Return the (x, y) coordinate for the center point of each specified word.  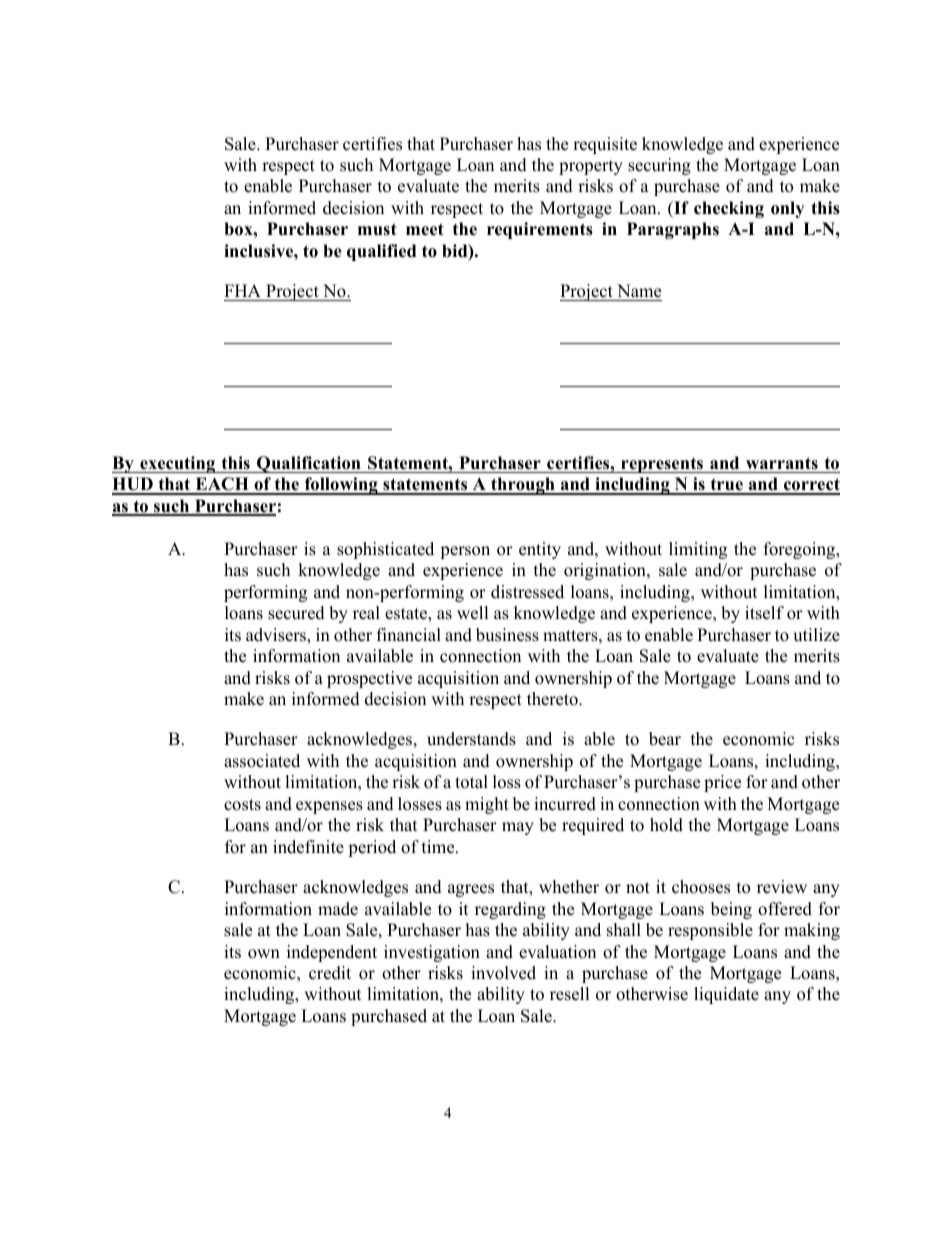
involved (503, 973)
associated (262, 761)
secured (296, 613)
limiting (698, 550)
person (465, 552)
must (377, 229)
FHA (242, 290)
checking (729, 209)
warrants (782, 463)
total (471, 782)
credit (330, 973)
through (523, 486)
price (722, 783)
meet (425, 229)
